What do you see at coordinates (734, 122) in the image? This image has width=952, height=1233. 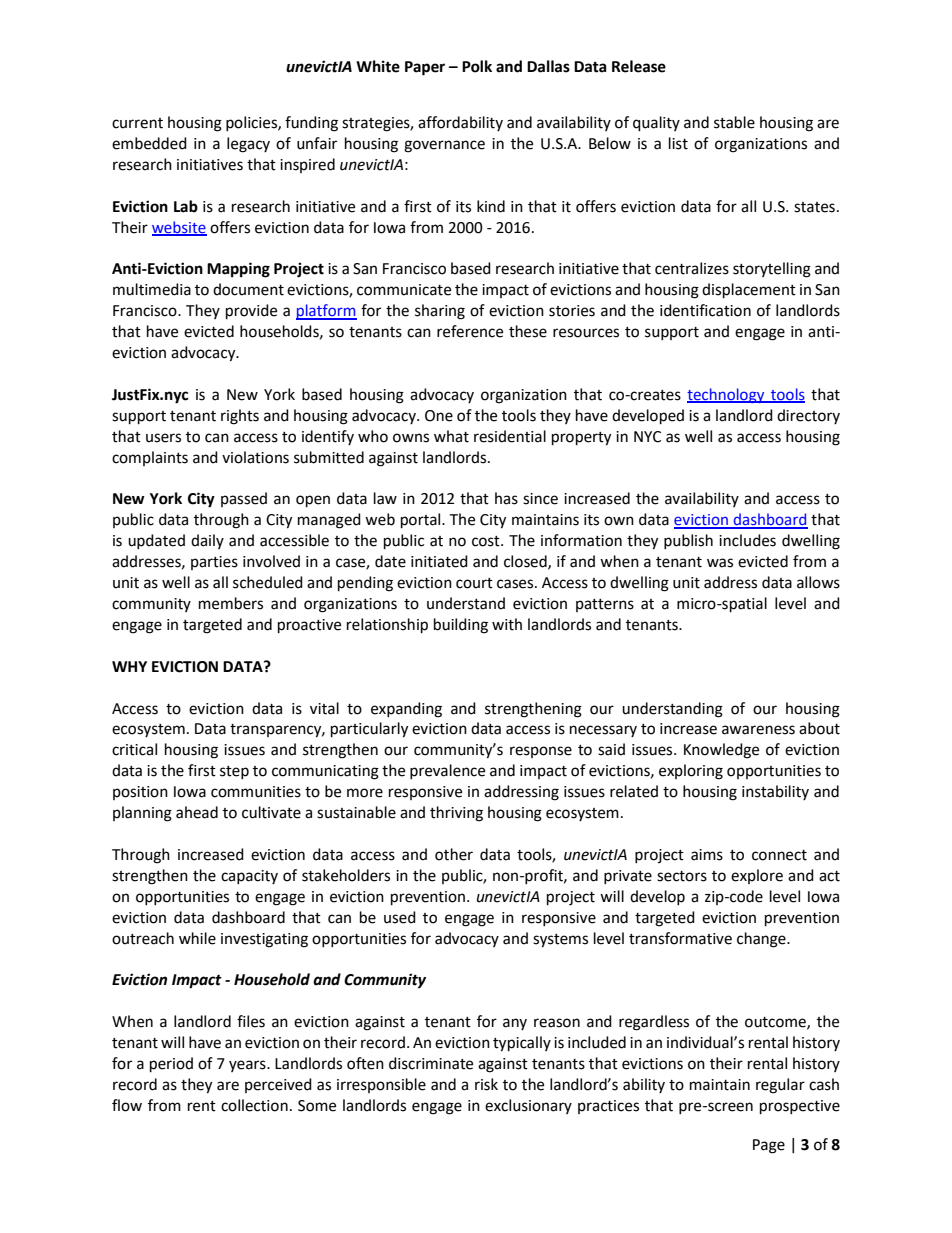 I see `stable` at bounding box center [734, 122].
